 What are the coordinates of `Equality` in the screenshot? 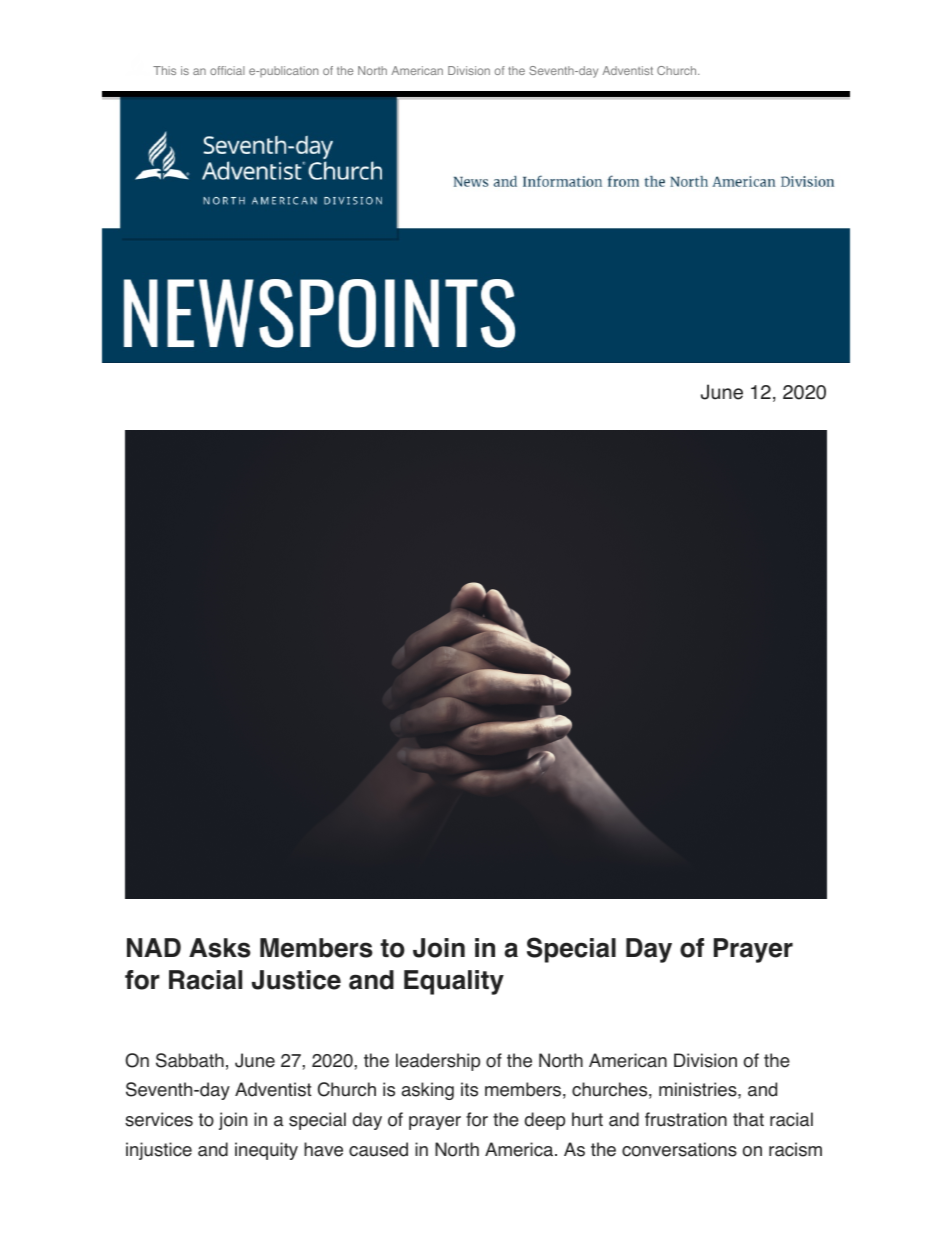 It's located at (454, 982).
